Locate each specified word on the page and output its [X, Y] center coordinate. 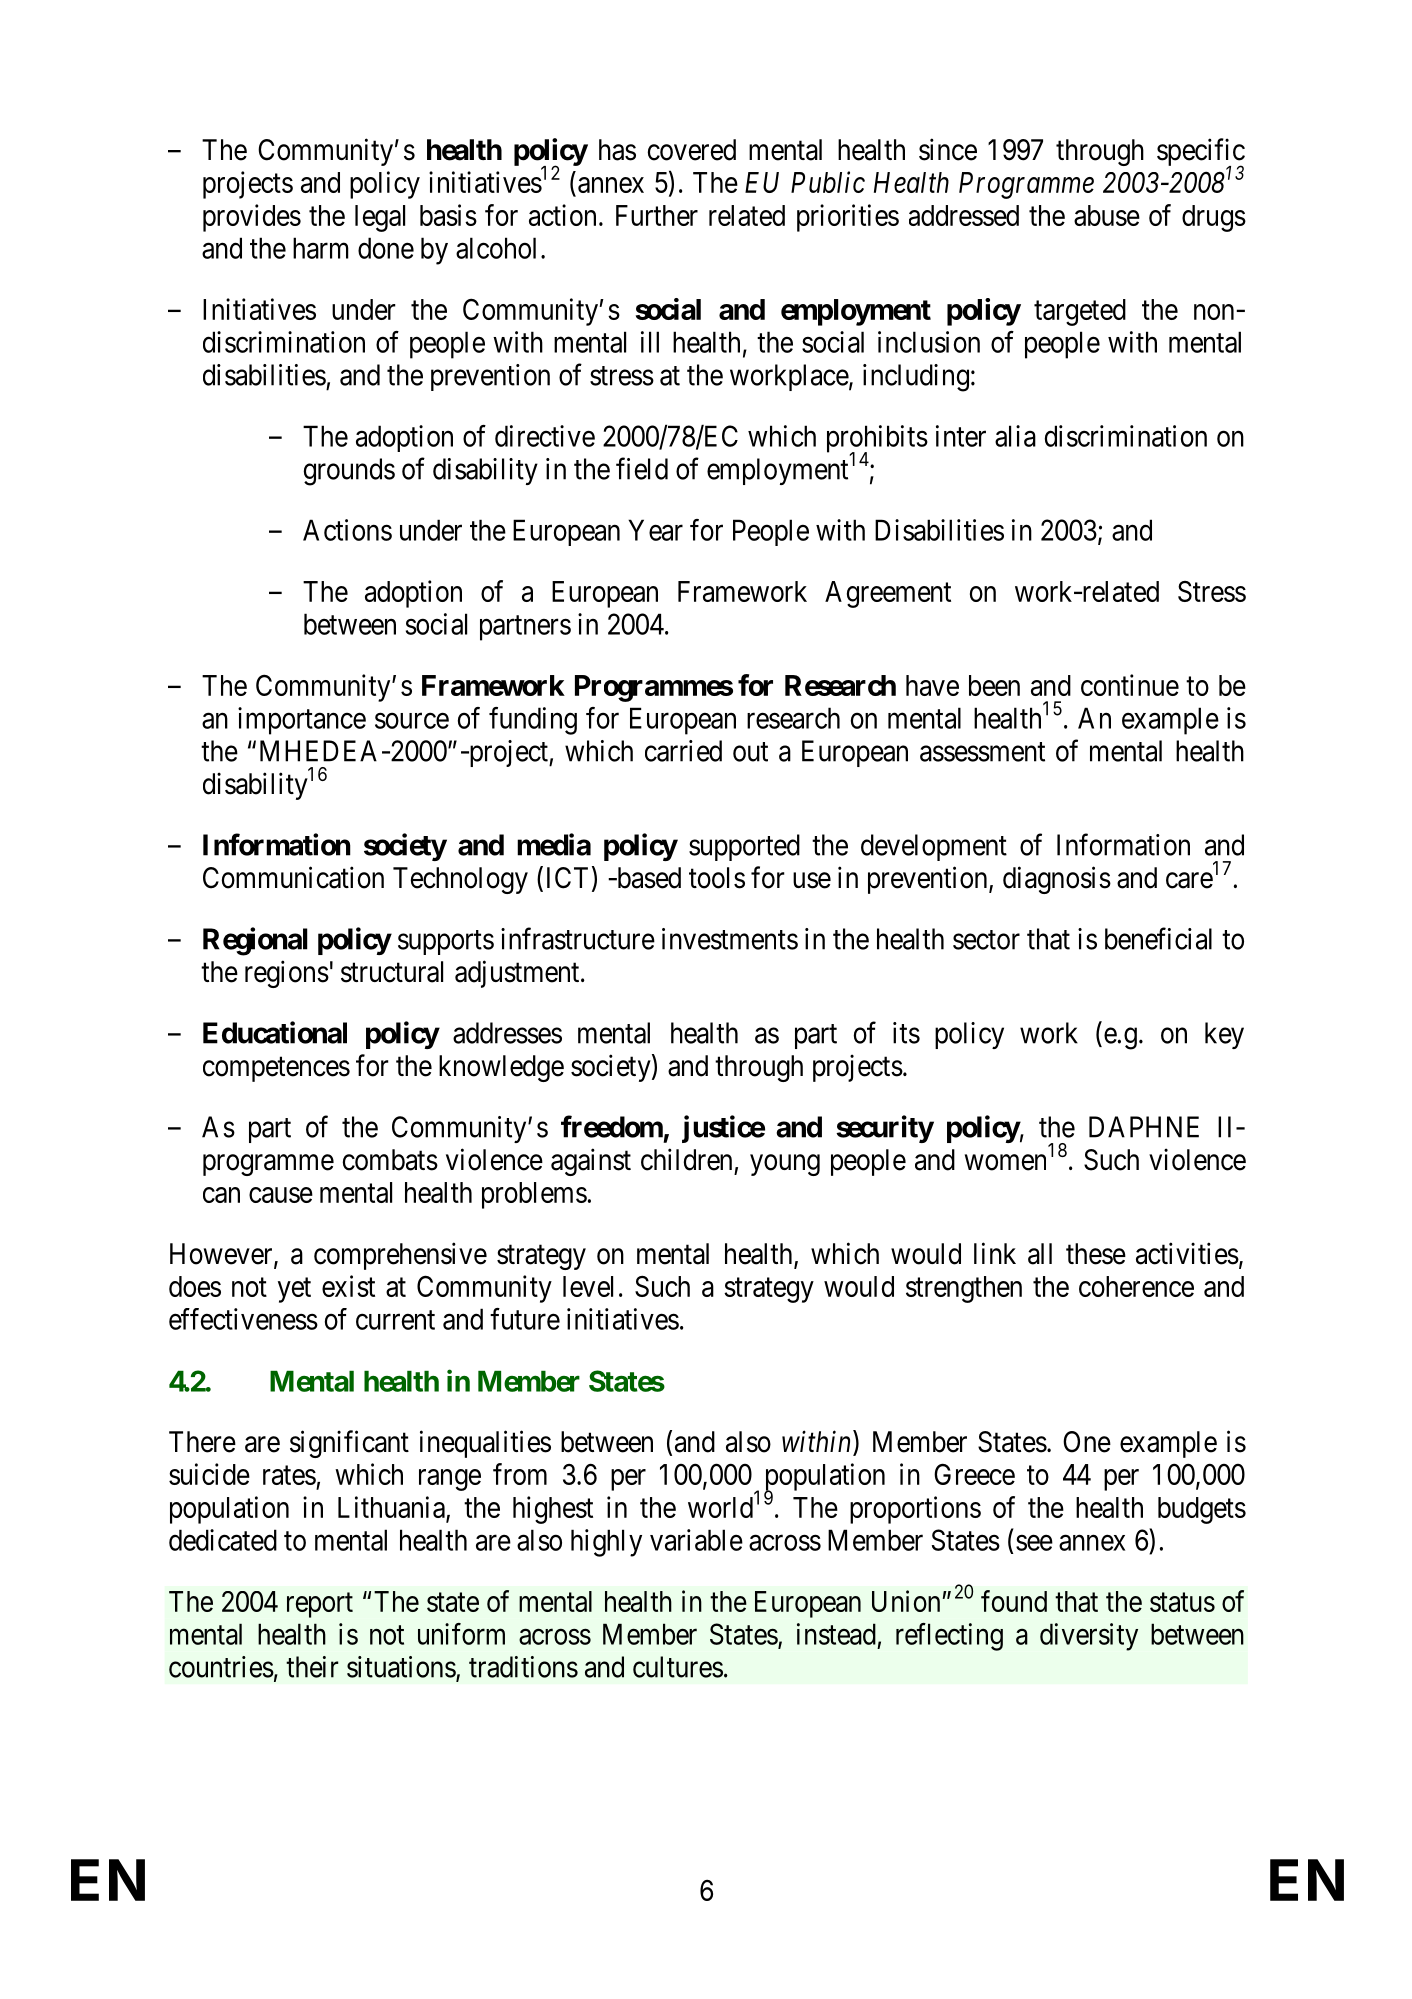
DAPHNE [1144, 1127]
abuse [1107, 215]
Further [657, 215]
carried [683, 751]
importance [302, 721]
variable [696, 1540]
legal [380, 218]
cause [281, 1195]
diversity [1089, 1637]
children [686, 1159]
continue [1130, 685]
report [320, 1605]
